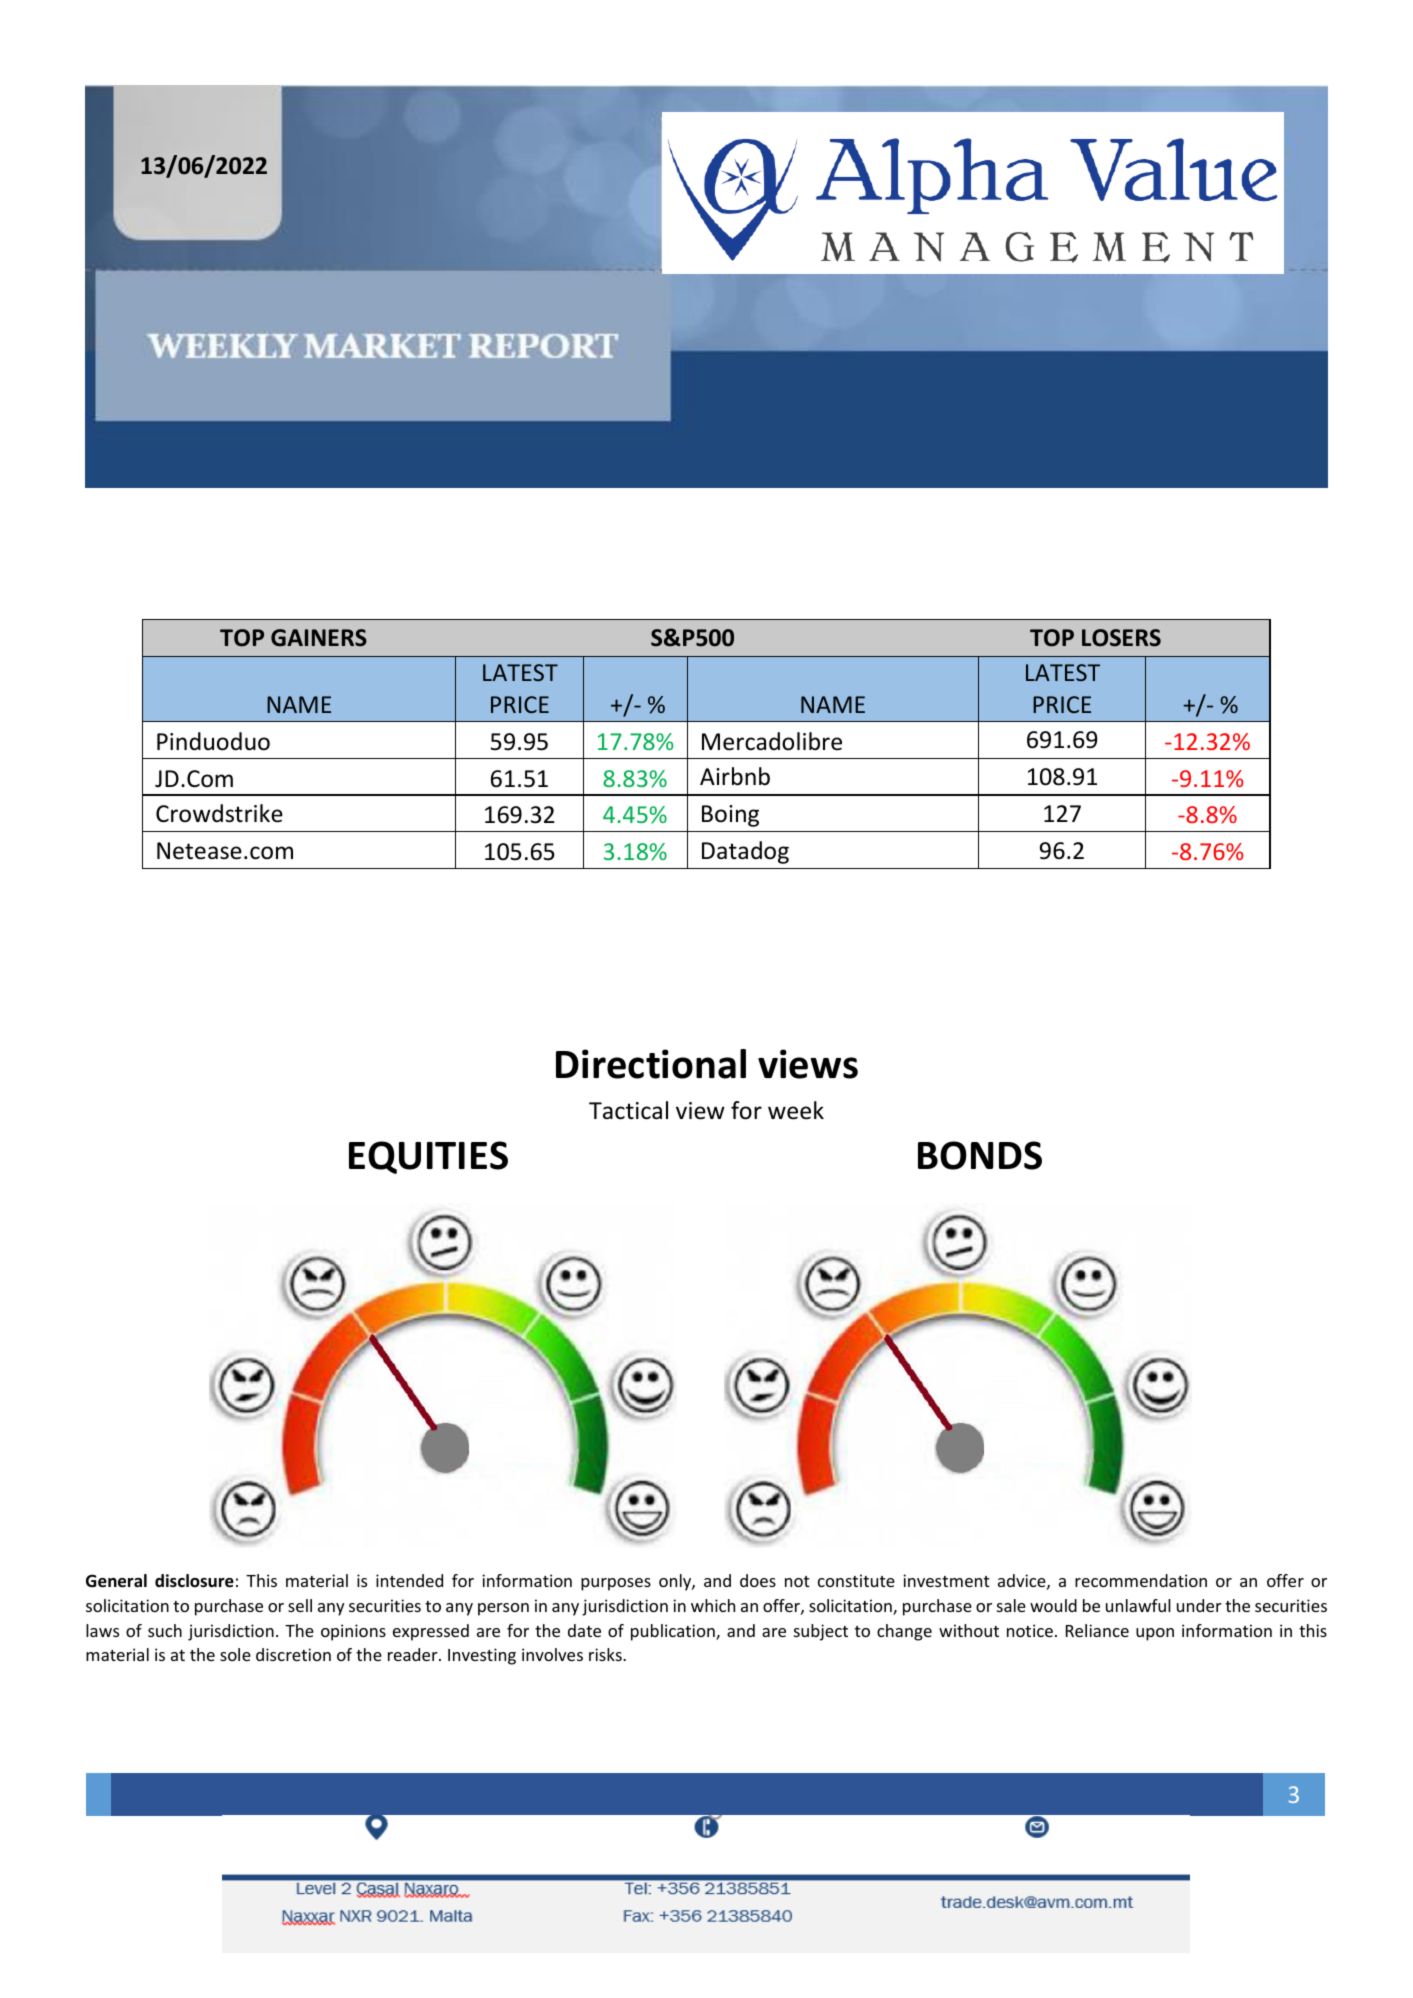 The width and height of the screenshot is (1413, 1998). Describe the element at coordinates (235, 1654) in the screenshot. I see `sole` at that location.
